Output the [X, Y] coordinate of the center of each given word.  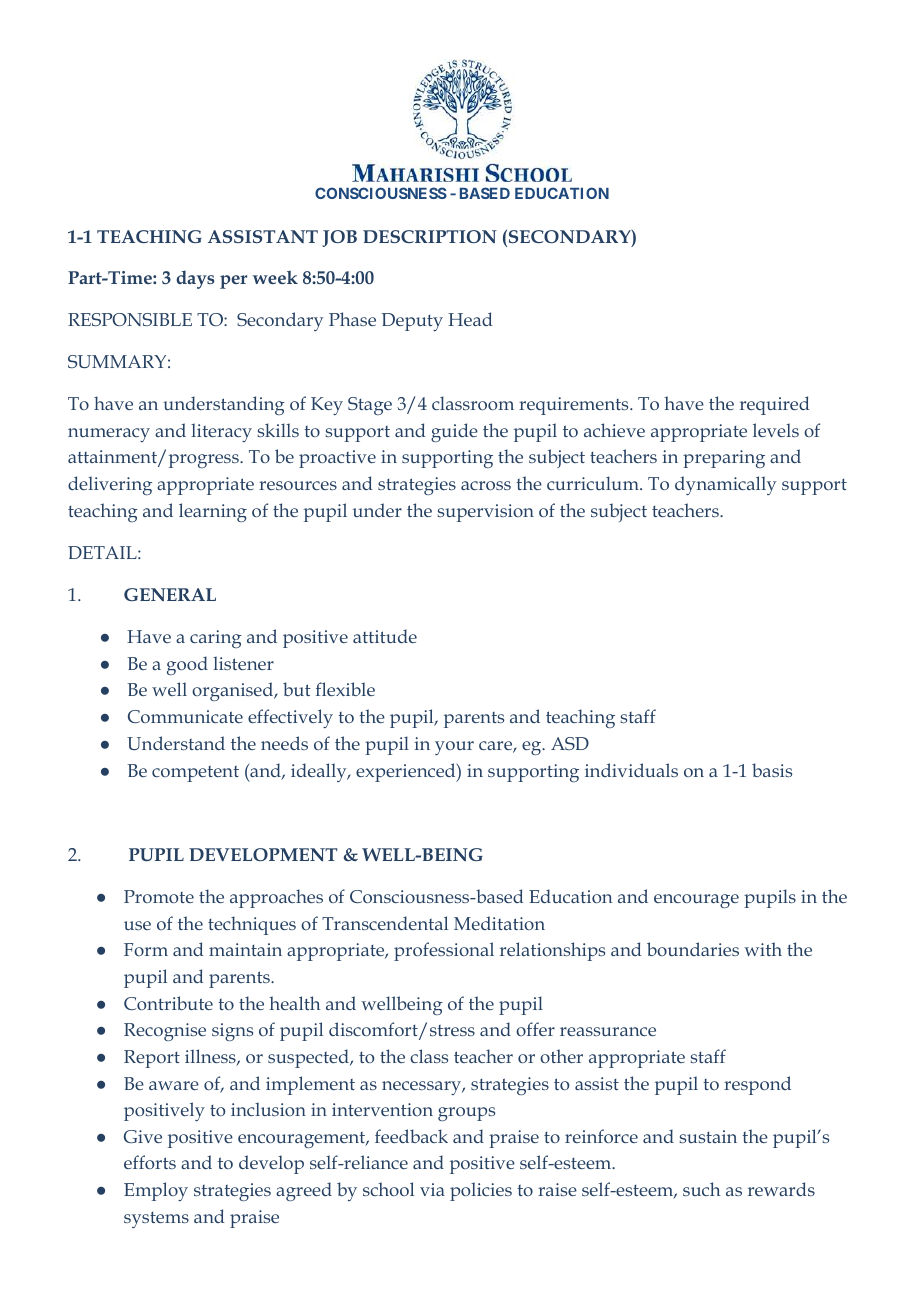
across [486, 485]
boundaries [693, 949]
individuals [631, 770]
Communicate [185, 716]
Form [146, 949]
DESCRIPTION [430, 236]
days [195, 279]
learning [213, 512]
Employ [156, 1191]
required [775, 405]
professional [444, 951]
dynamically [725, 485]
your [454, 748]
